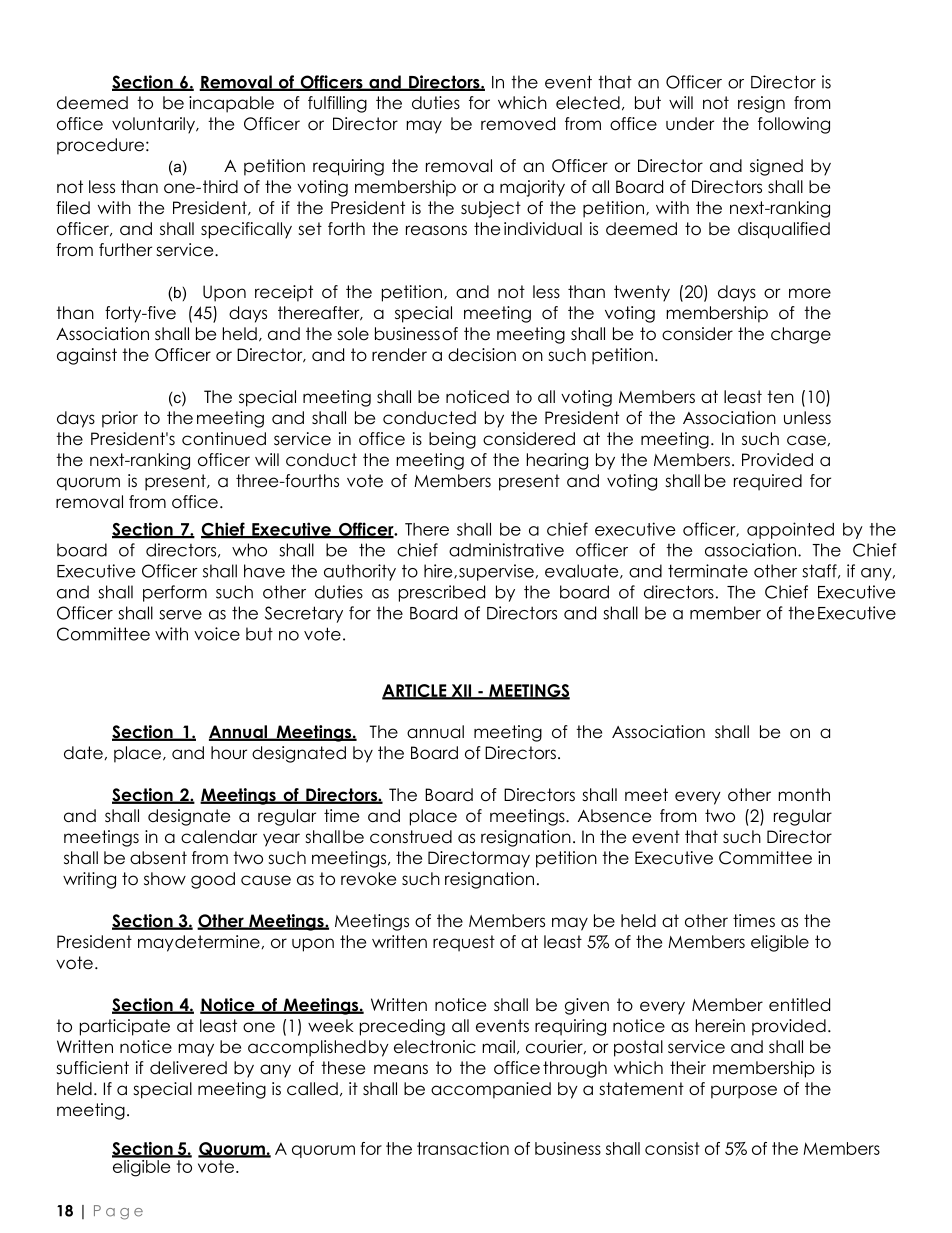 The width and height of the document is (952, 1233). I want to click on delivered, so click(188, 1068).
